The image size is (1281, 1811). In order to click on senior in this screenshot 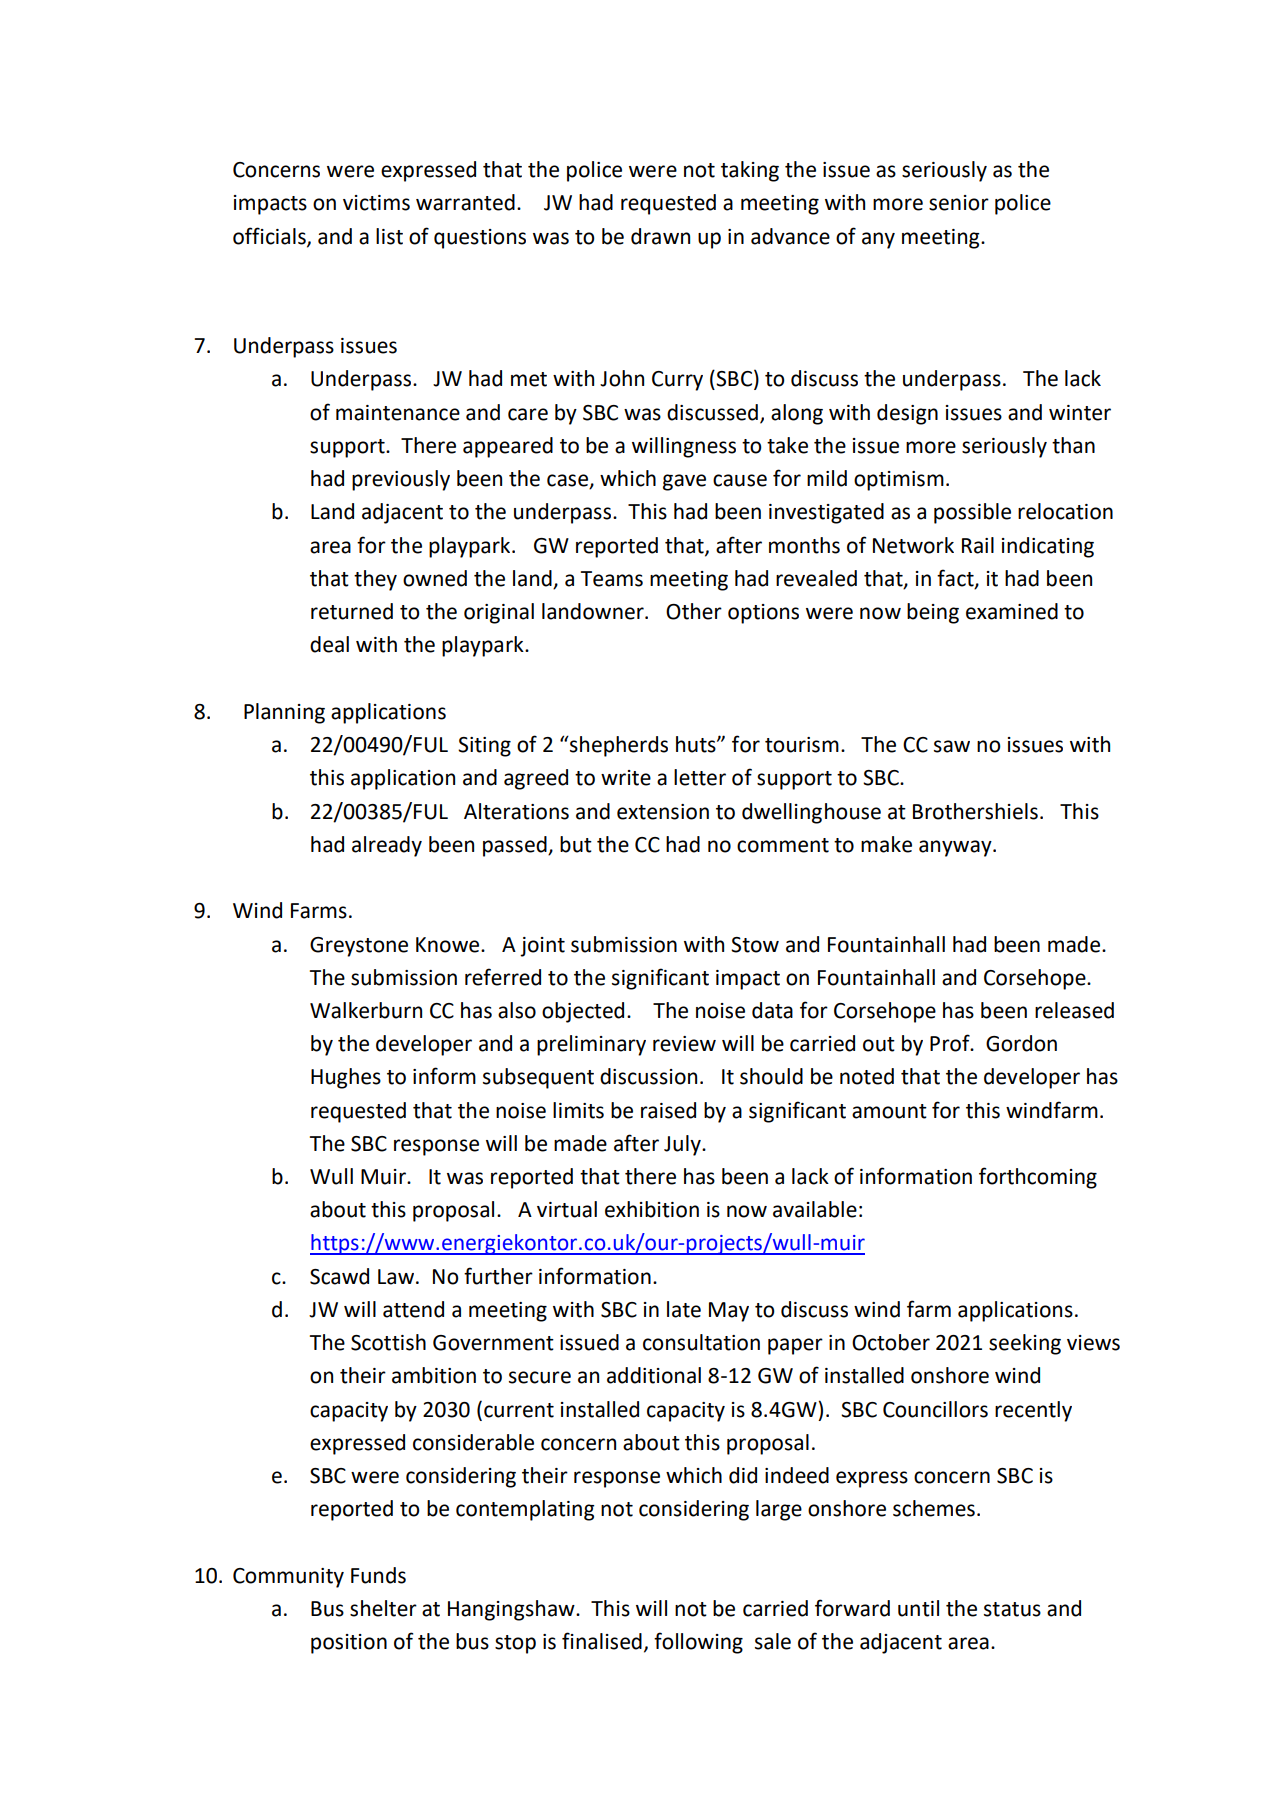, I will do `click(959, 203)`.
